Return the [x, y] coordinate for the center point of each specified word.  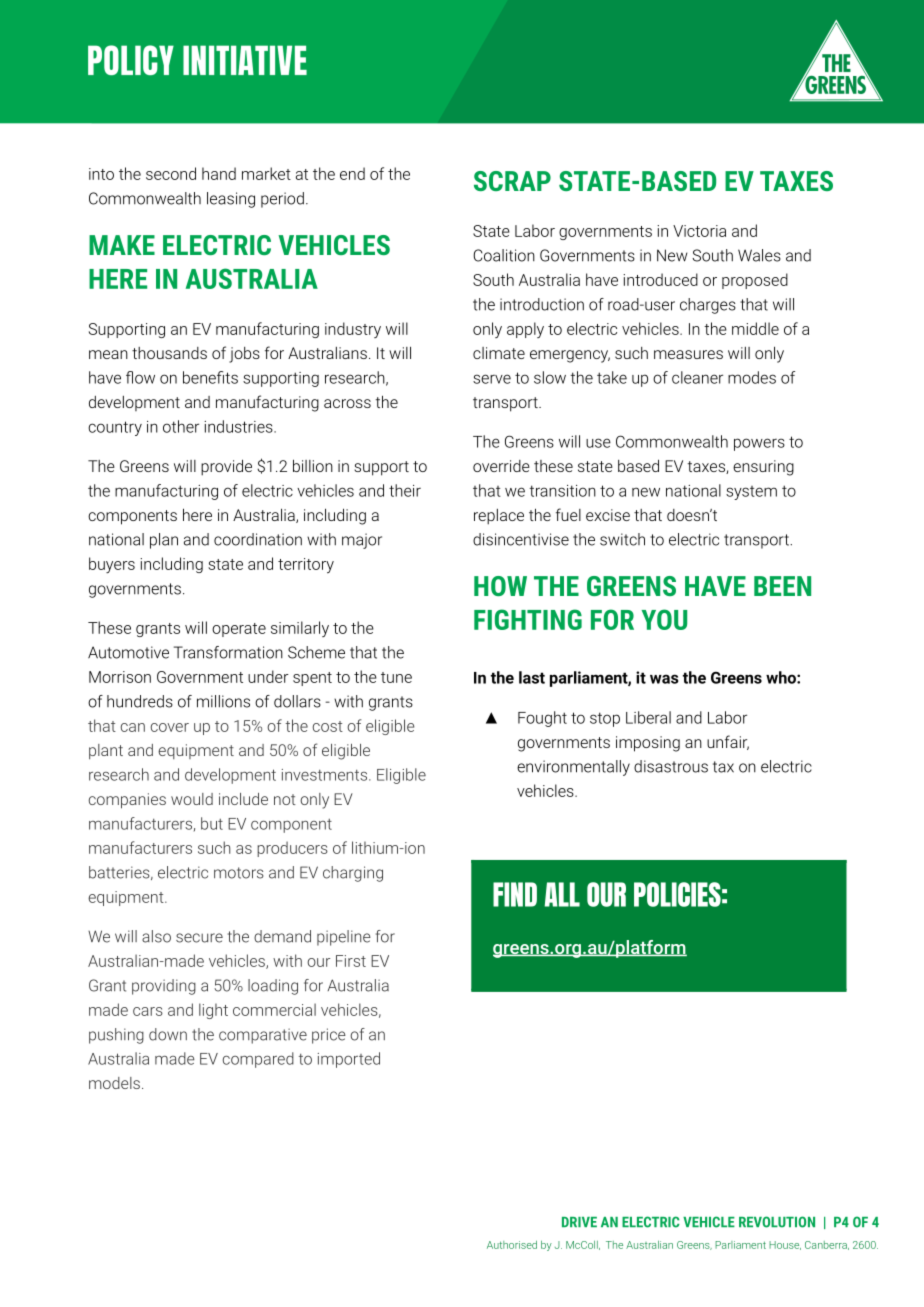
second [171, 173]
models [114, 1083]
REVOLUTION [777, 1222]
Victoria [699, 231]
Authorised [512, 1245]
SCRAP [512, 181]
